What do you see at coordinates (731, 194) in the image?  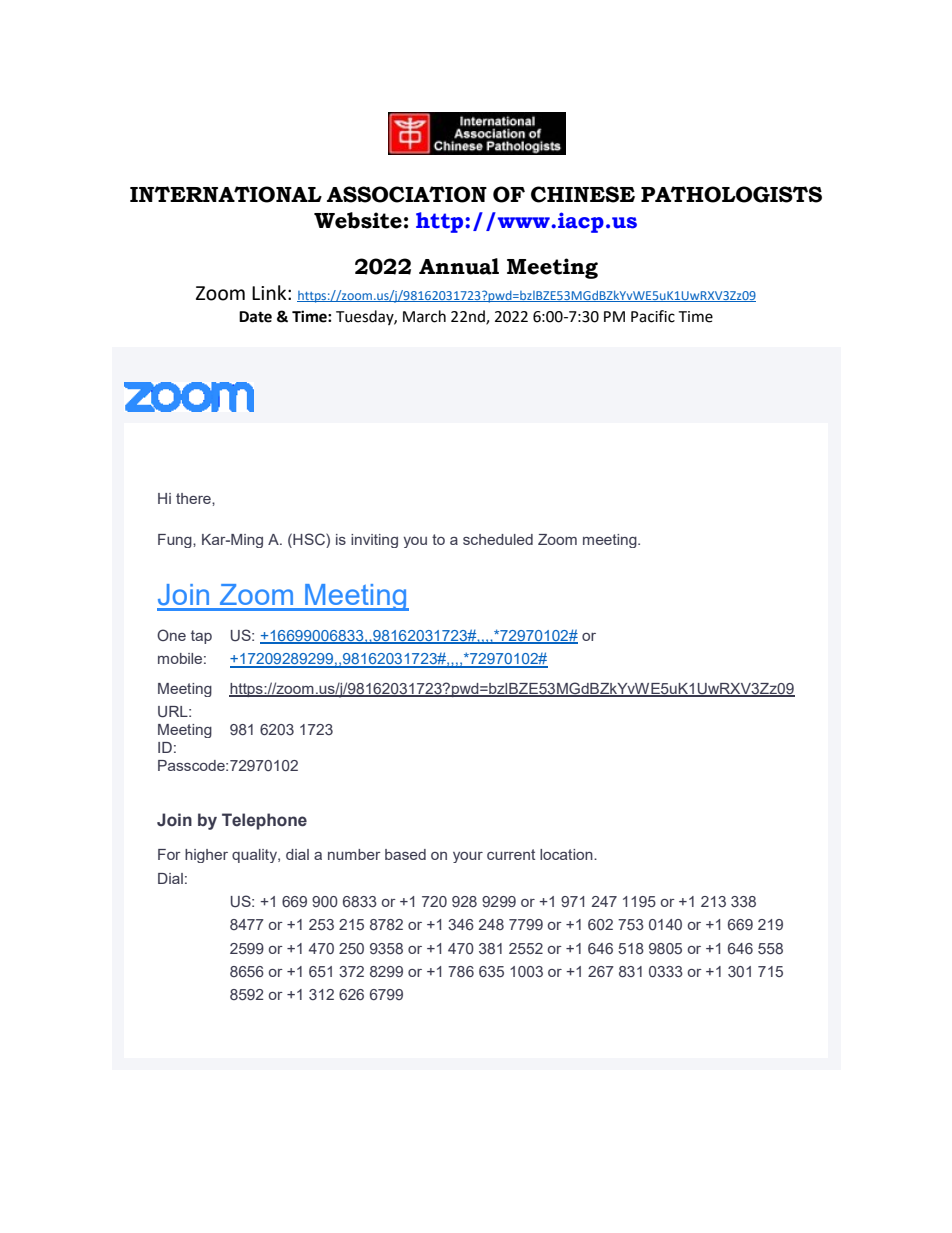 I see `PATHOLOGISTS` at bounding box center [731, 194].
